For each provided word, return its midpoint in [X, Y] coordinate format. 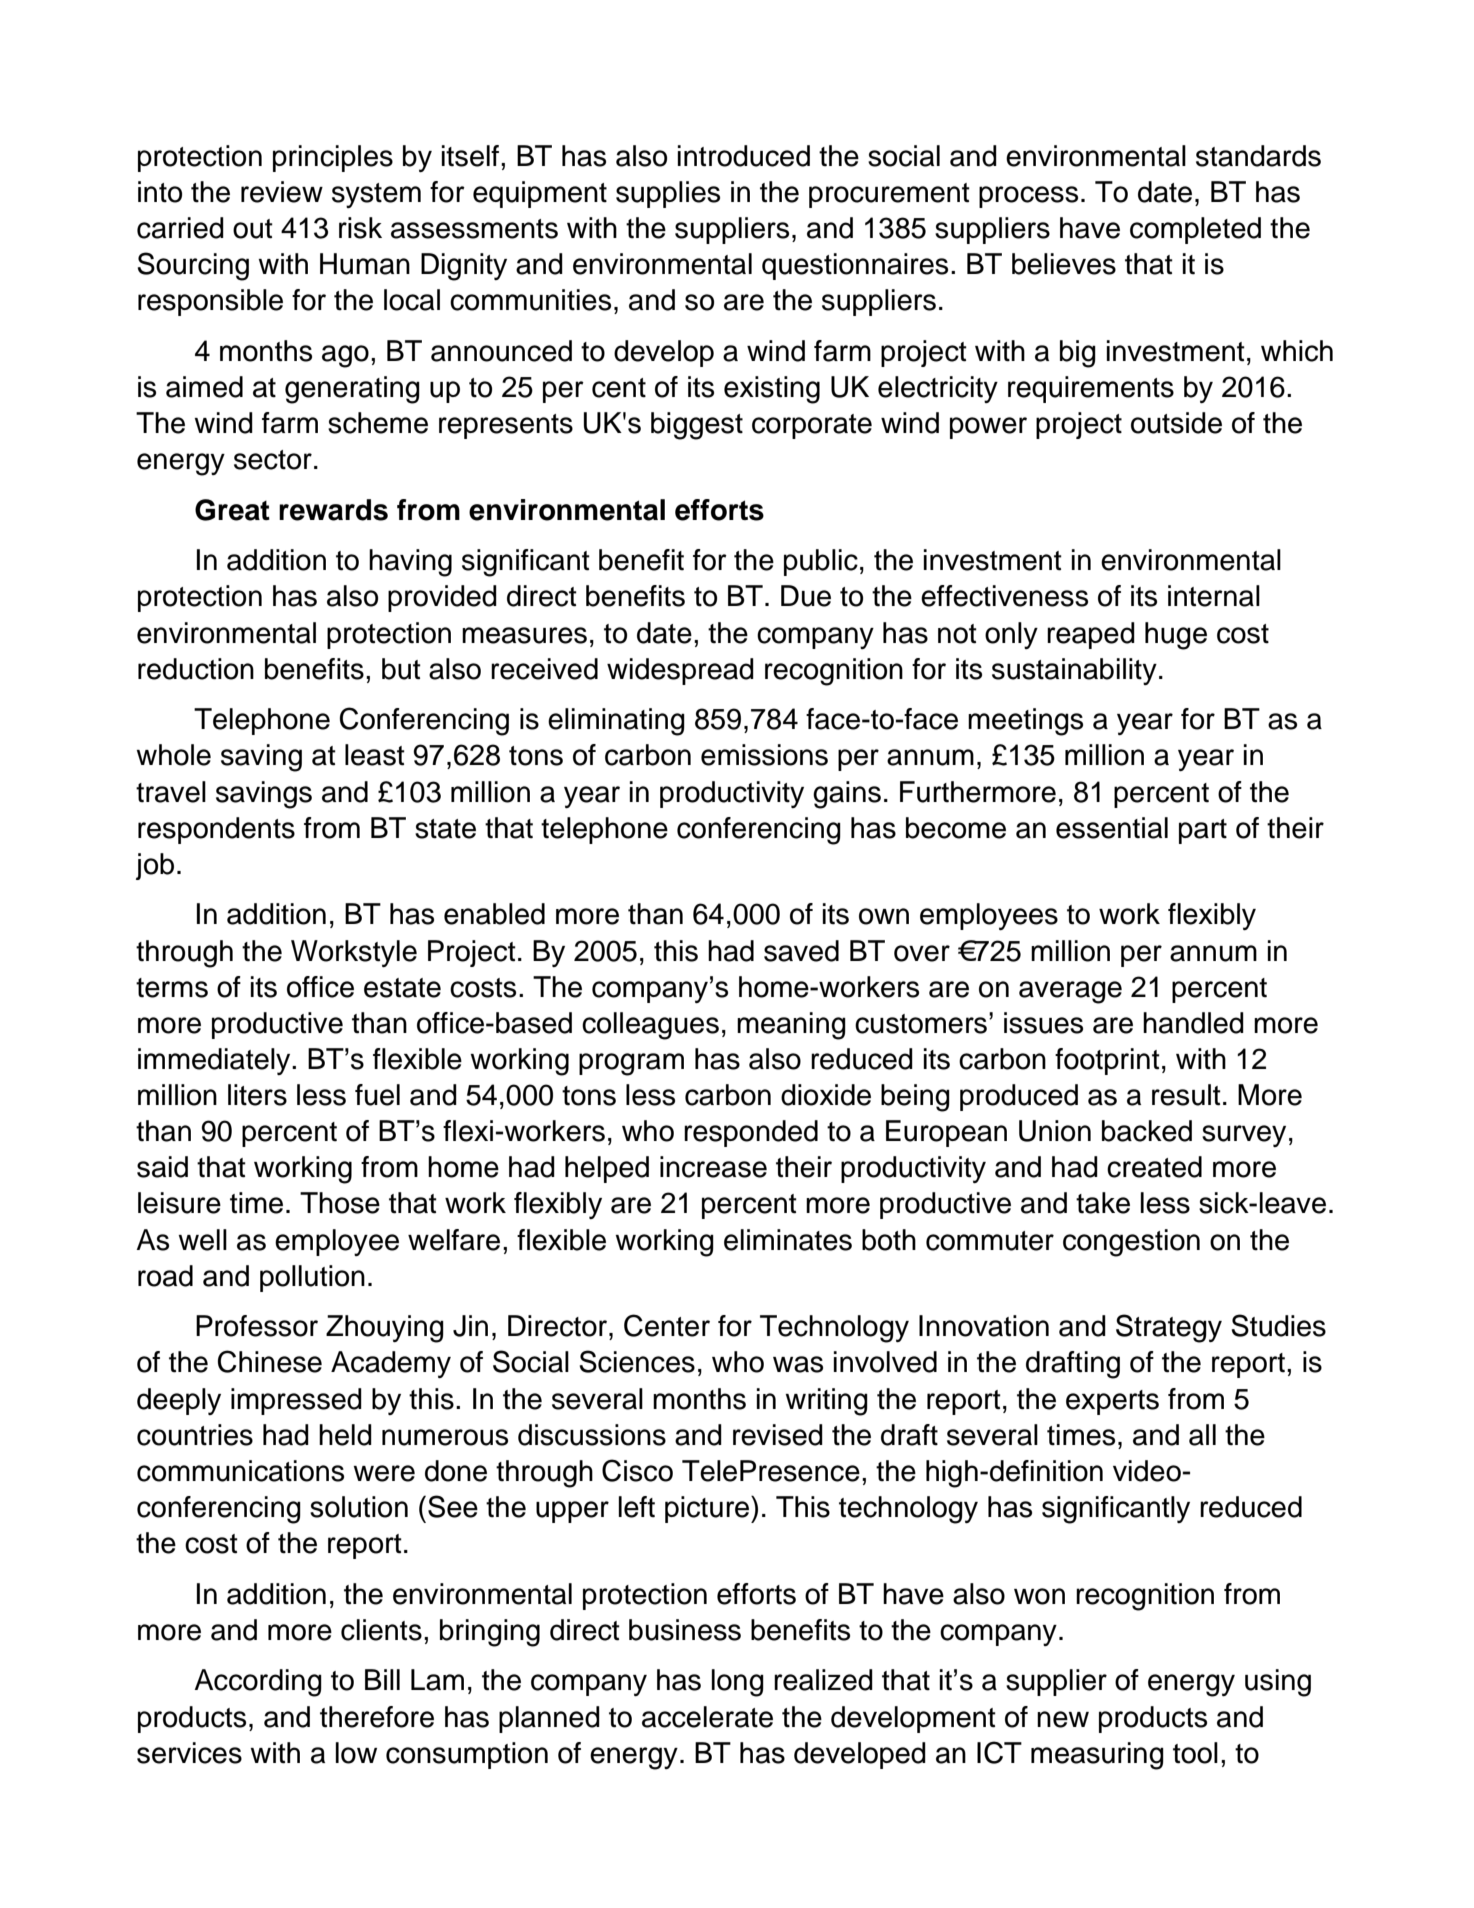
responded [751, 1133]
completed [1195, 230]
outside [1176, 423]
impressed [296, 1401]
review [282, 192]
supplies [668, 194]
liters [257, 1095]
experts [1112, 1402]
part [1203, 831]
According [258, 1683]
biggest [697, 426]
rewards [333, 510]
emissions [764, 755]
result [1186, 1095]
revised [778, 1435]
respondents [216, 830]
